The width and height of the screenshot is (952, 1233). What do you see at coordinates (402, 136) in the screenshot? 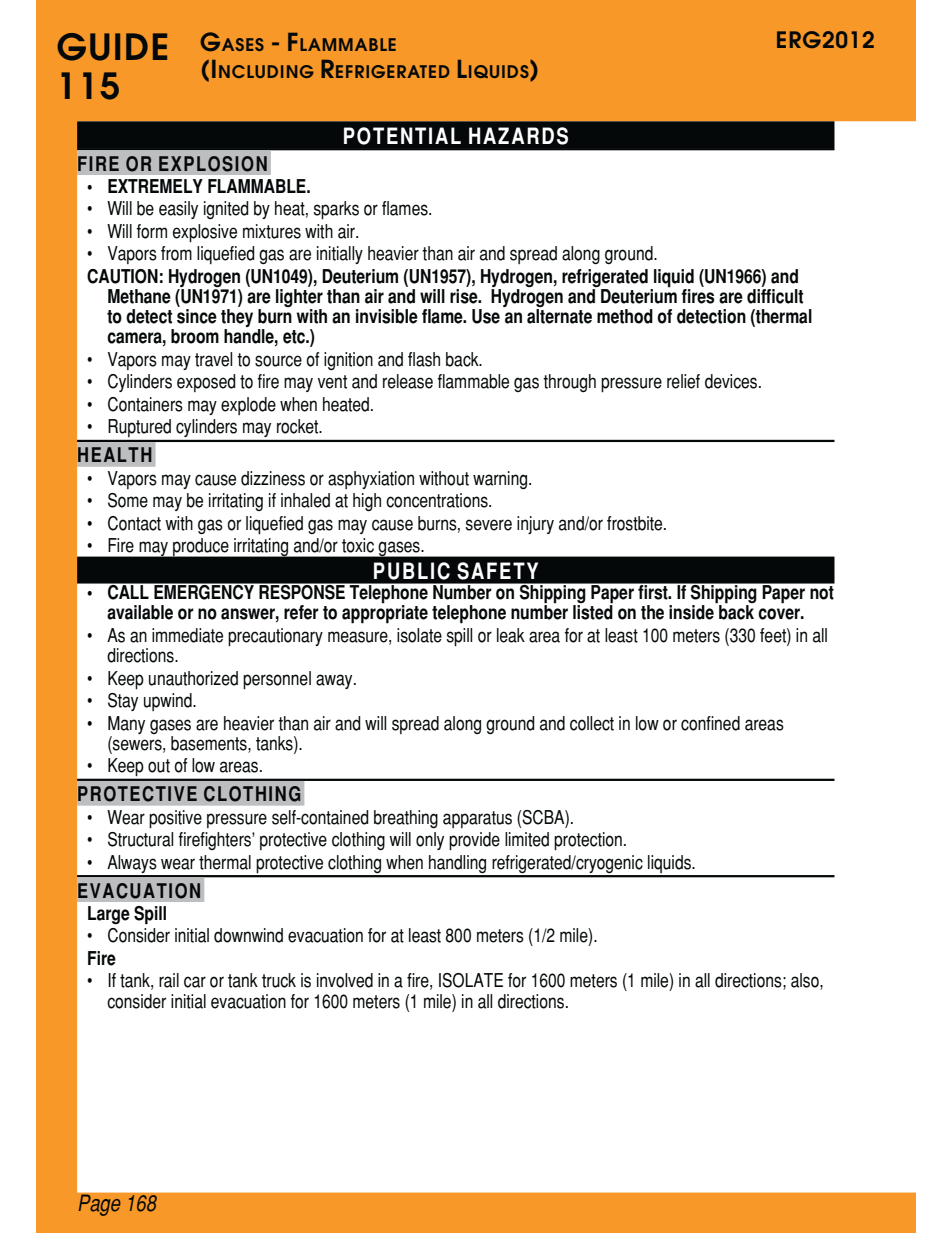
I see `POTENTIAL` at bounding box center [402, 136].
